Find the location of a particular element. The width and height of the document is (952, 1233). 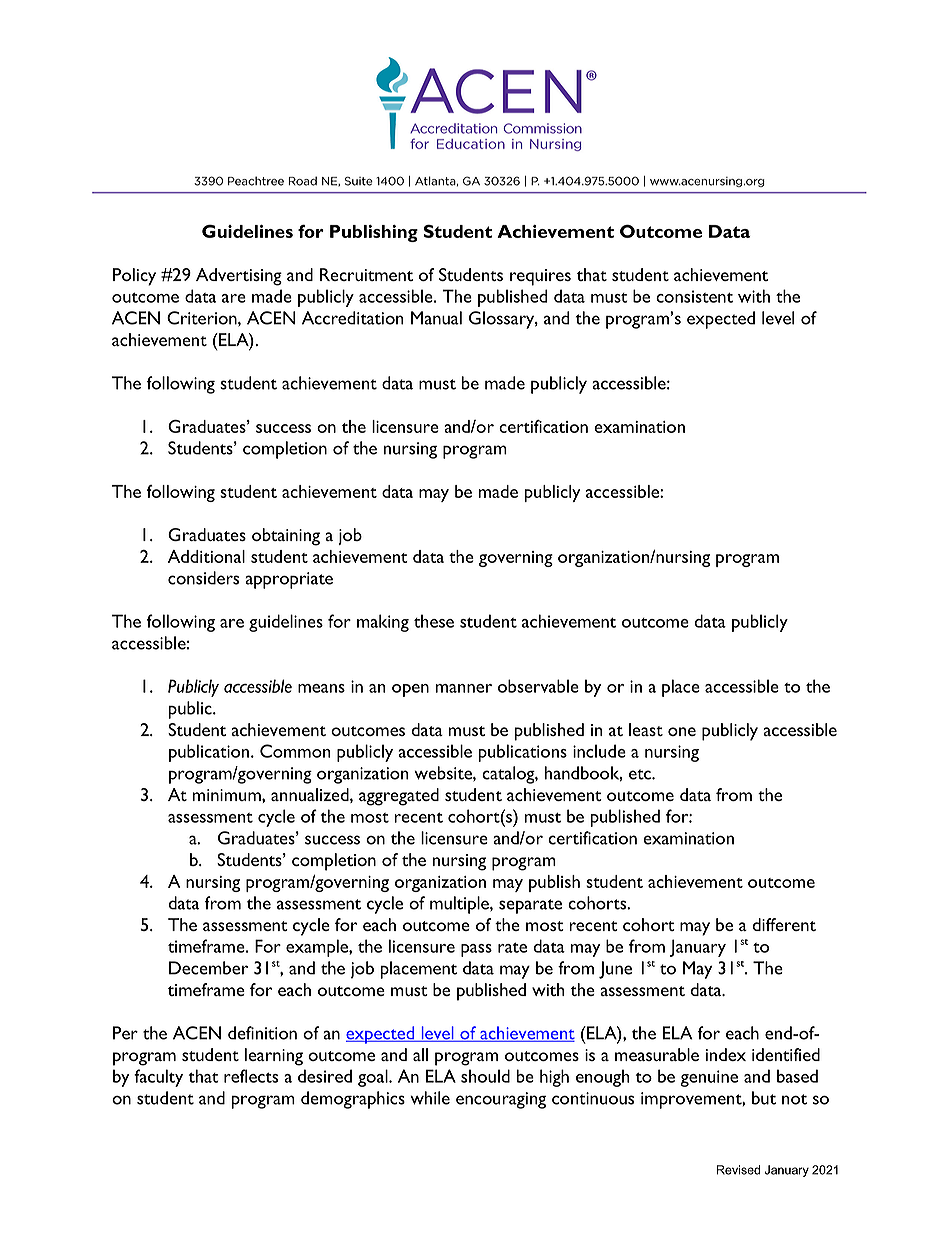

Manual is located at coordinates (436, 318).
